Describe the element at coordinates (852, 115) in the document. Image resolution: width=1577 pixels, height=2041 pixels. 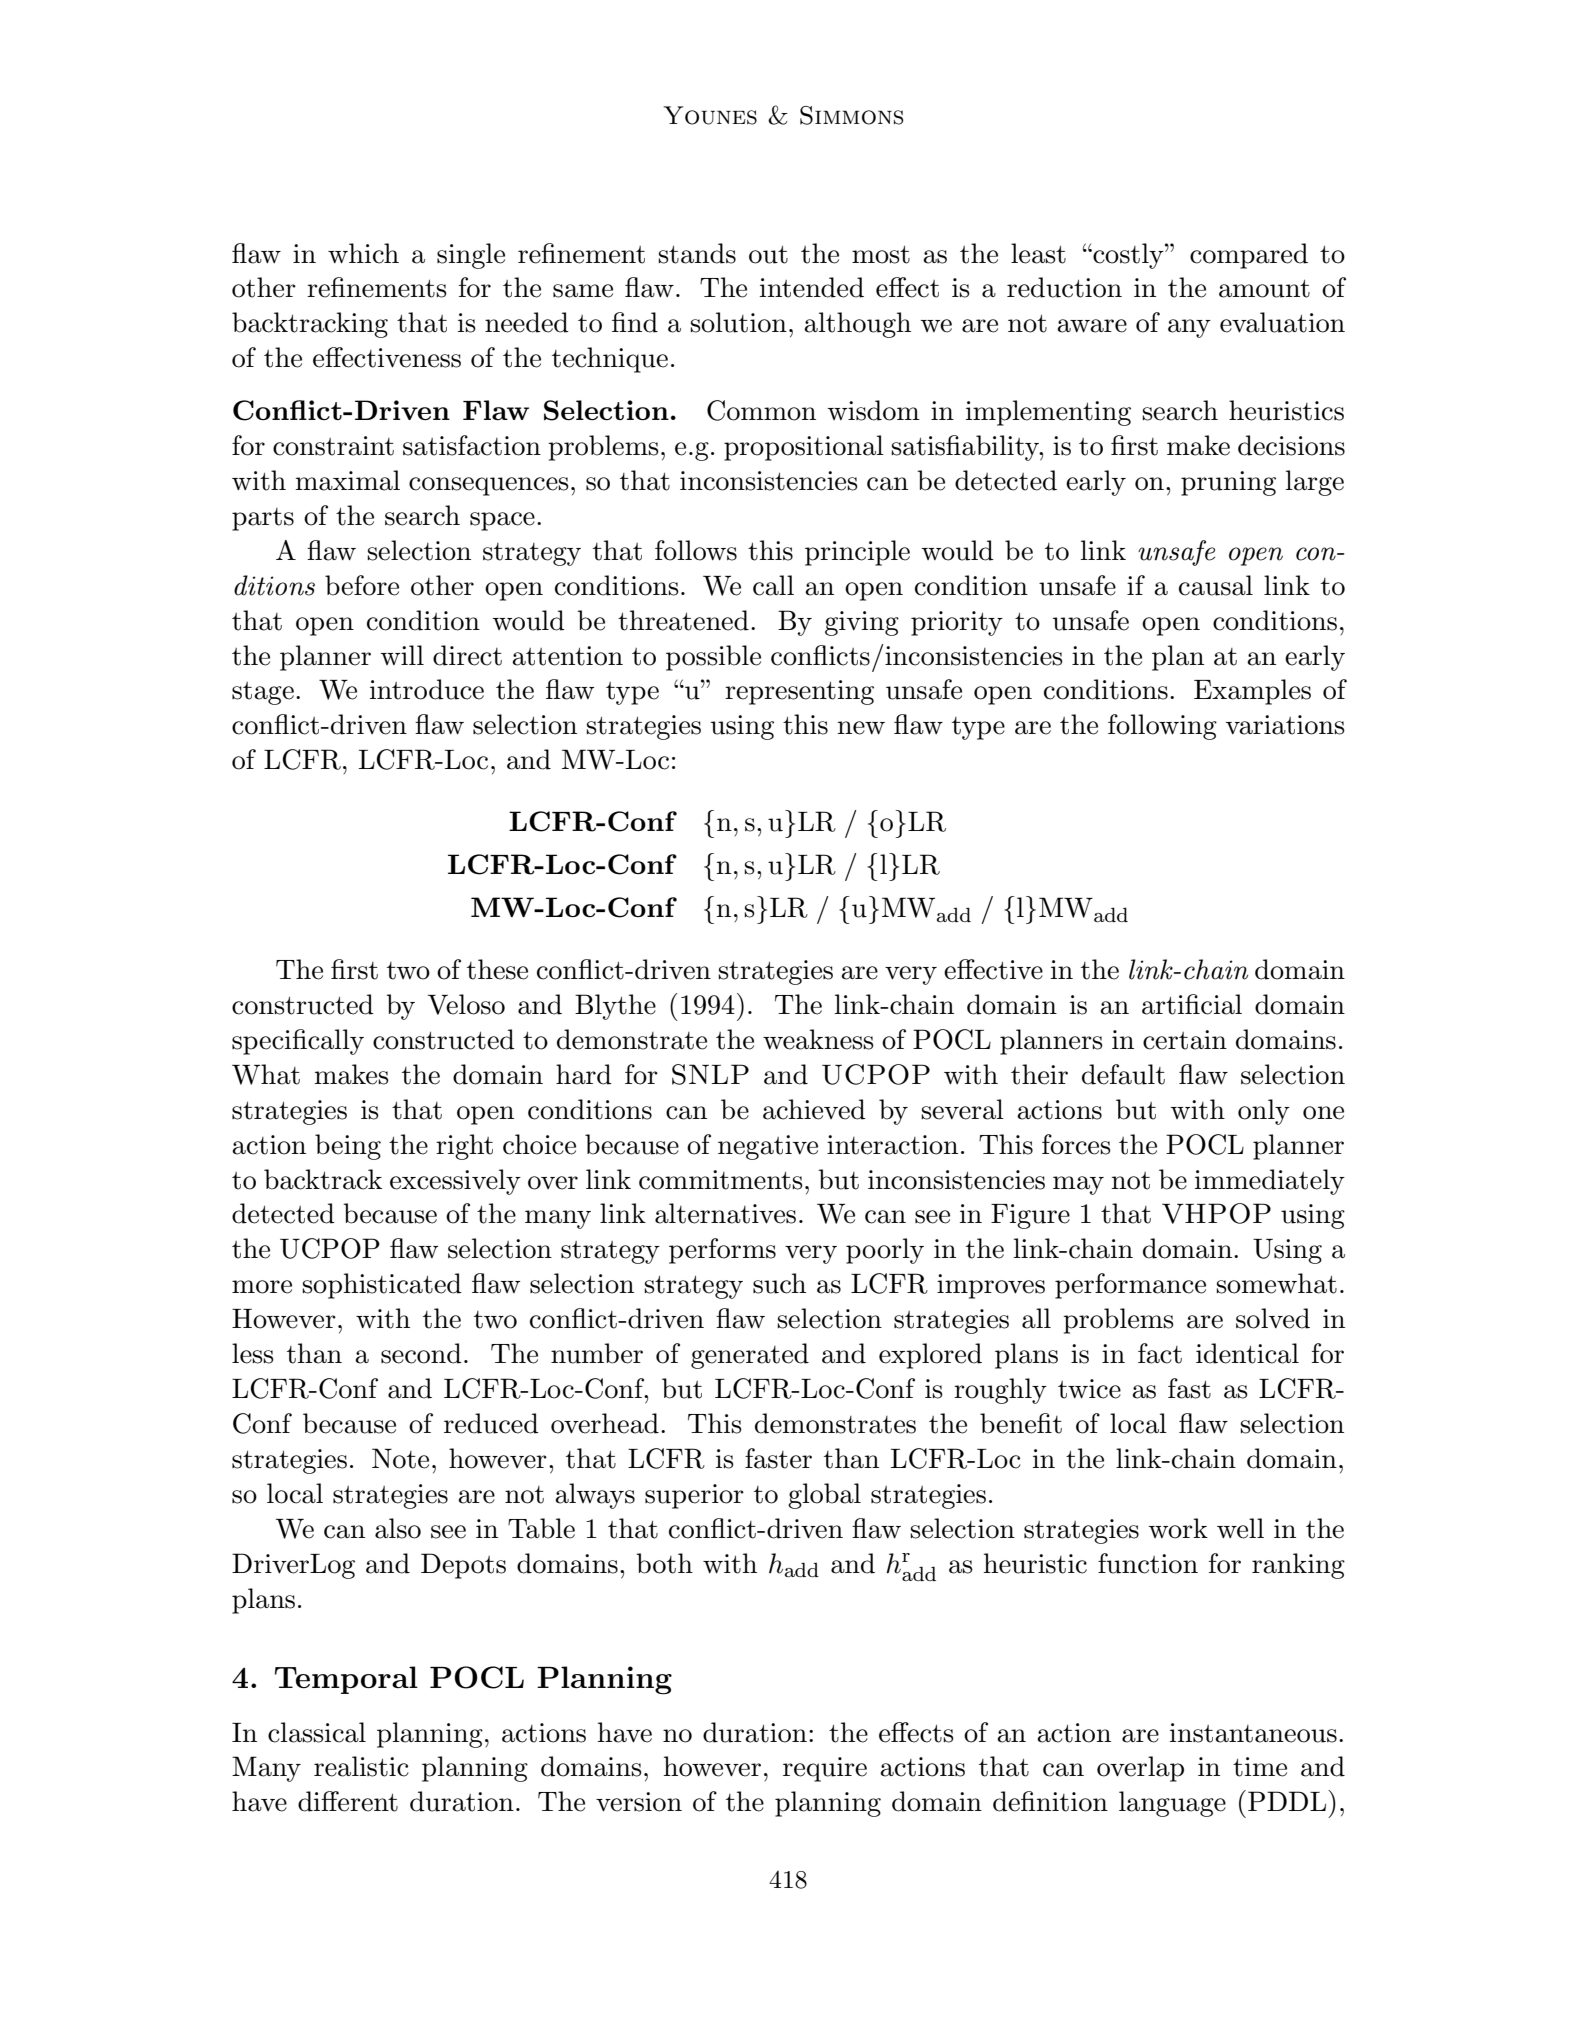
I see `Simmons` at that location.
